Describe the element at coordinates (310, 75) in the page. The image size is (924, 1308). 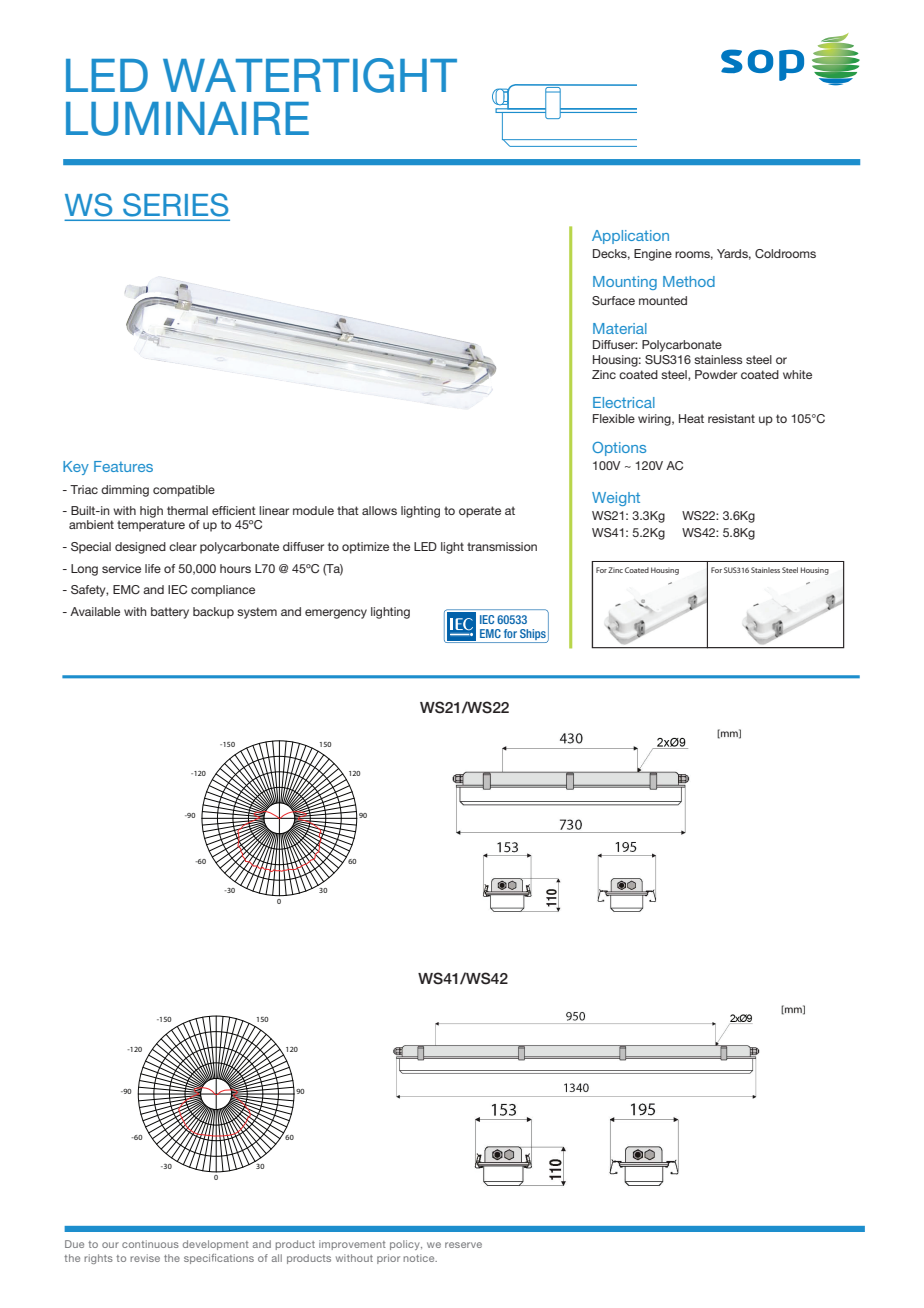
I see `WATERTIGHT` at that location.
